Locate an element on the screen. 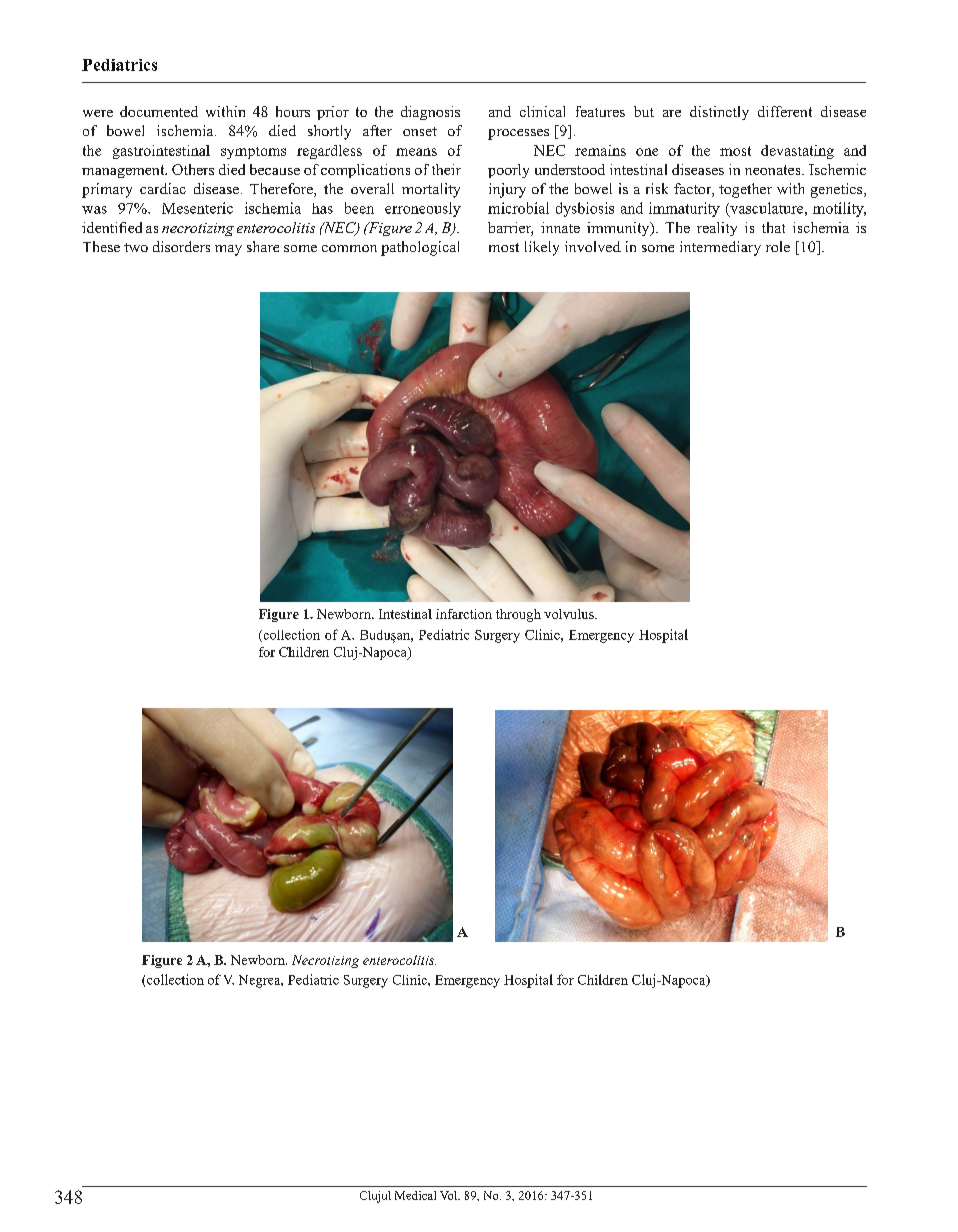 The width and height of the screenshot is (958, 1232). involved is located at coordinates (593, 246).
